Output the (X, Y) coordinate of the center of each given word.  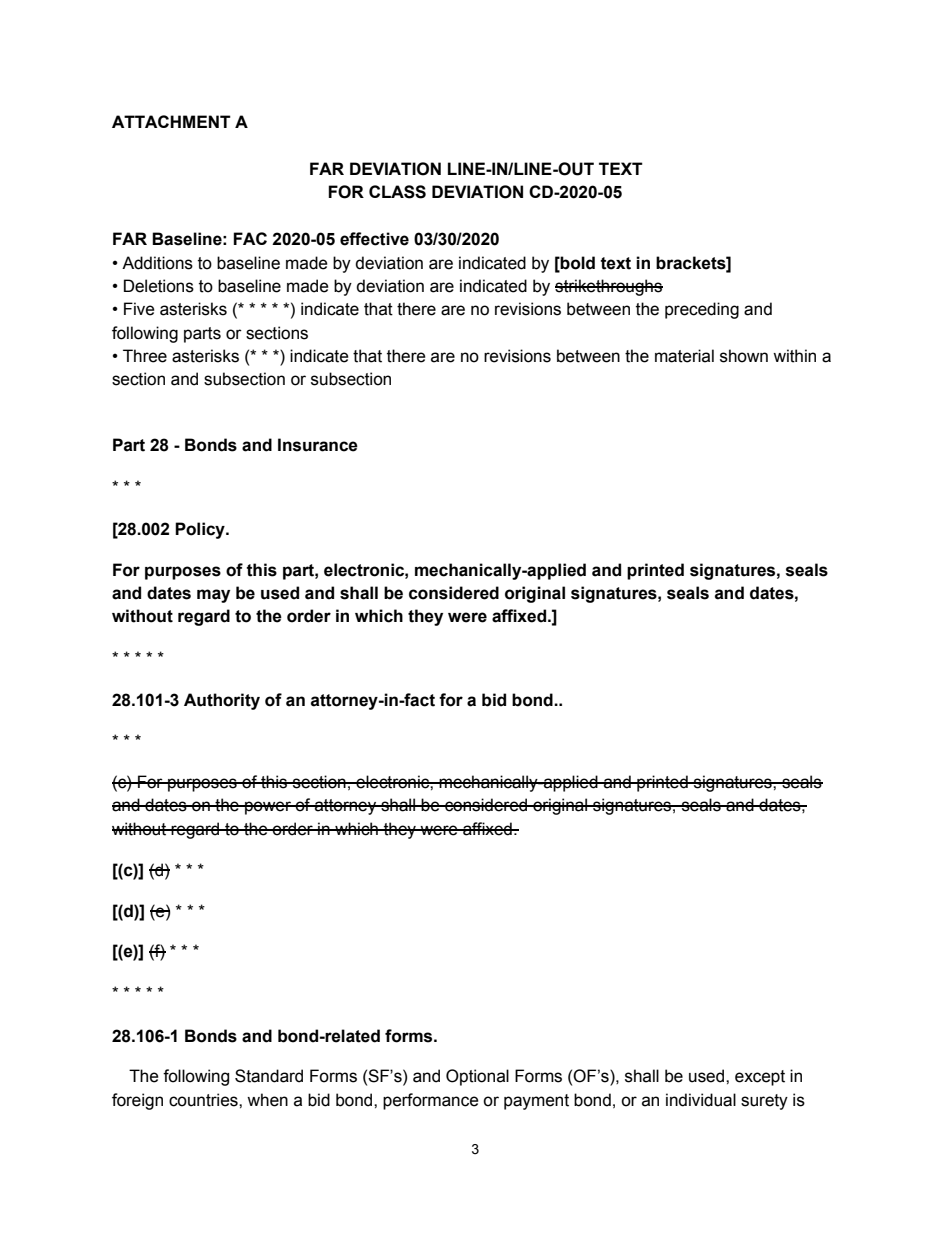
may (213, 596)
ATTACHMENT (171, 121)
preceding (702, 310)
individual (701, 1100)
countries (204, 1100)
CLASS (397, 192)
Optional (477, 1077)
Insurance (318, 445)
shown (744, 356)
